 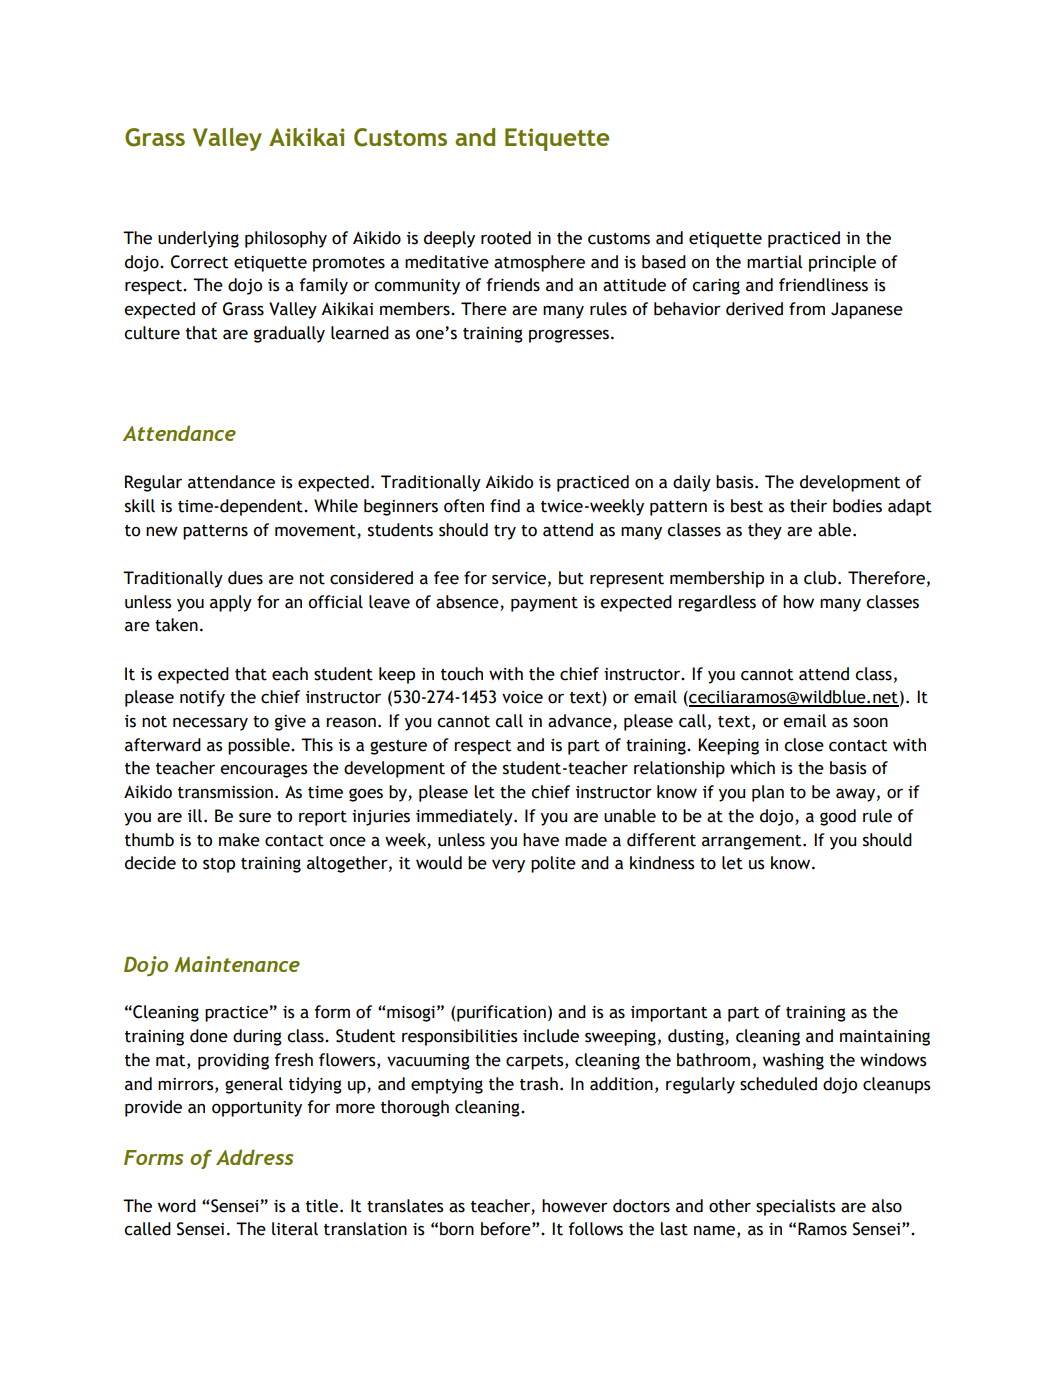 I want to click on done, so click(x=209, y=1036).
